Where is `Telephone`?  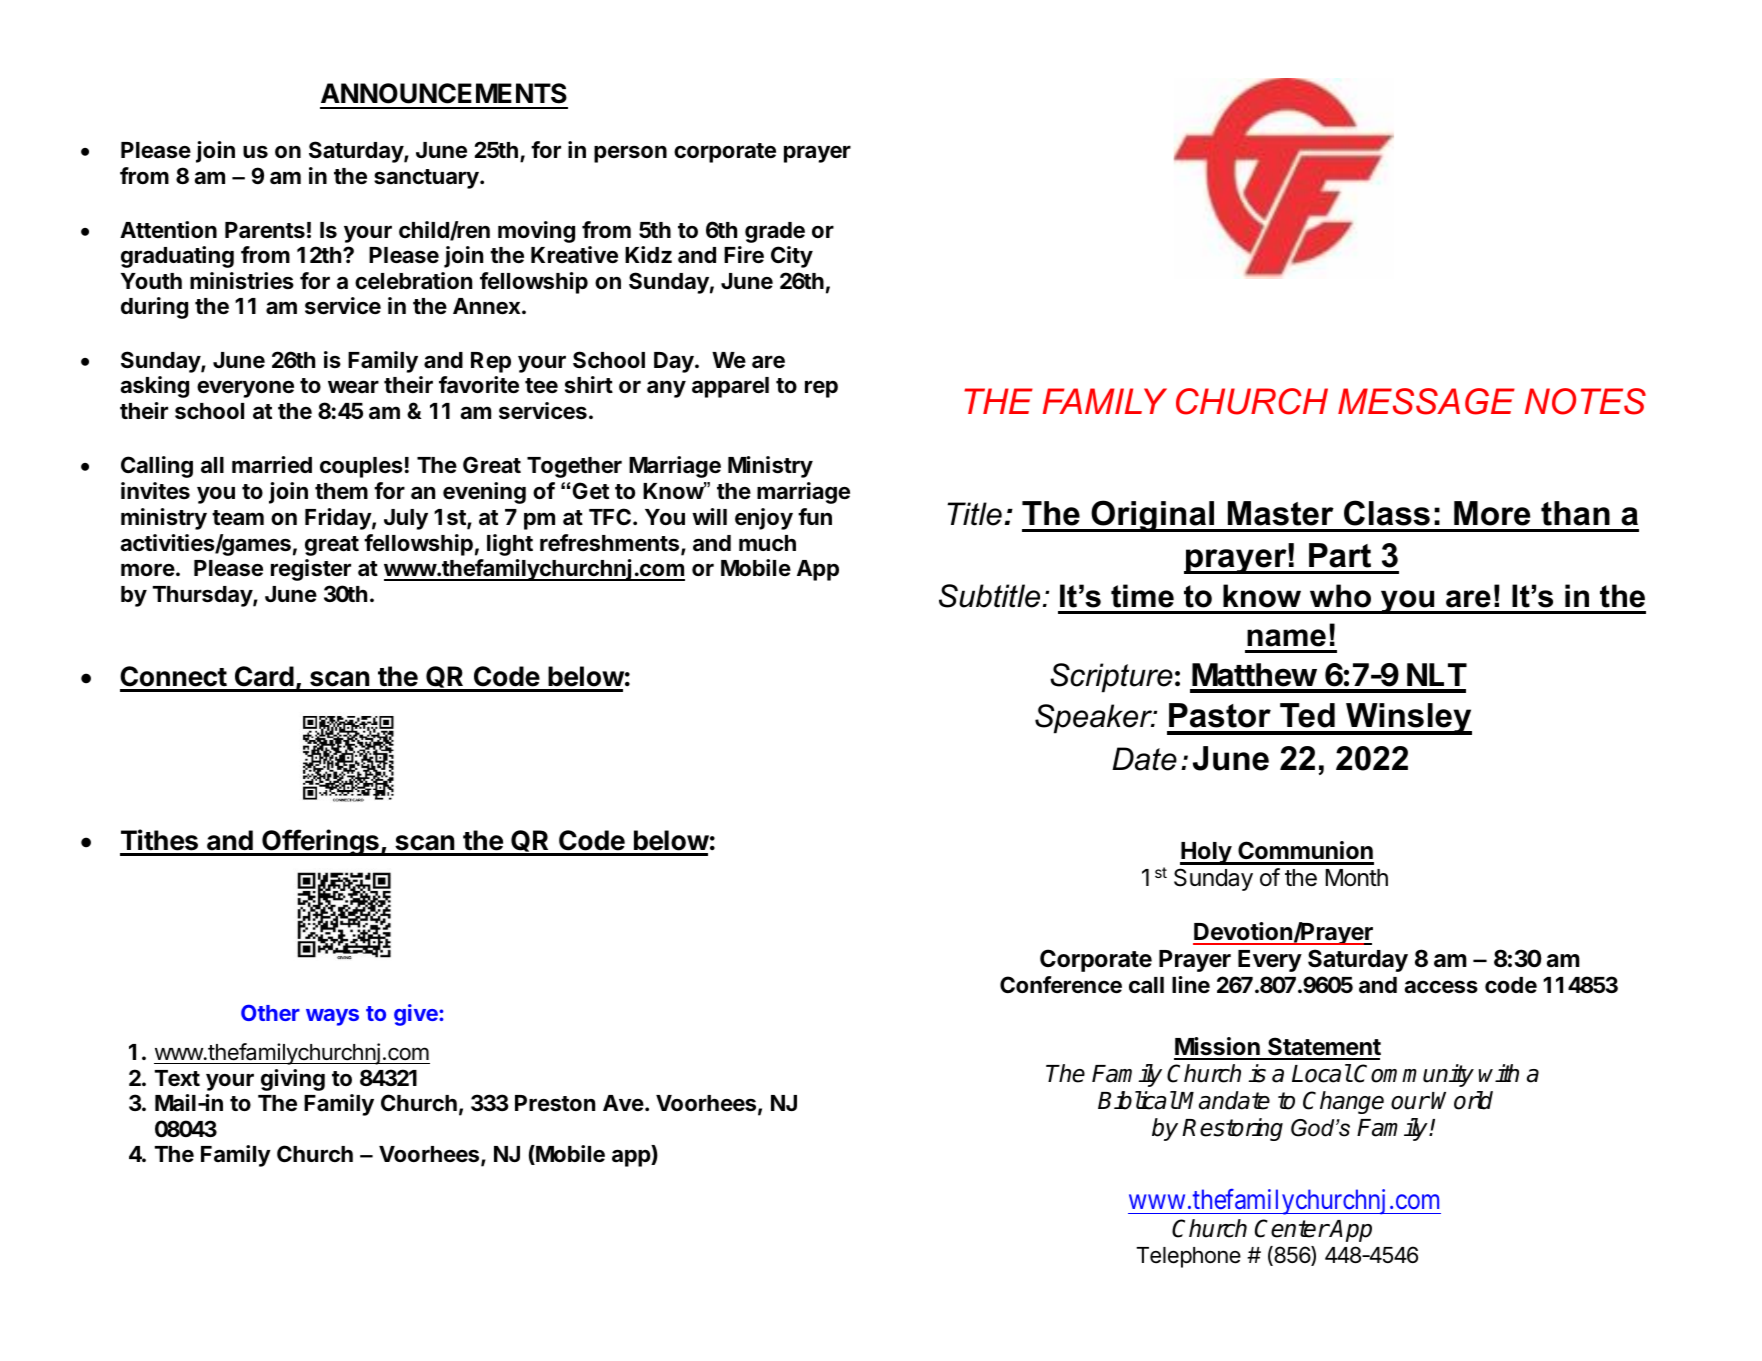
Telephone is located at coordinates (1188, 1257).
